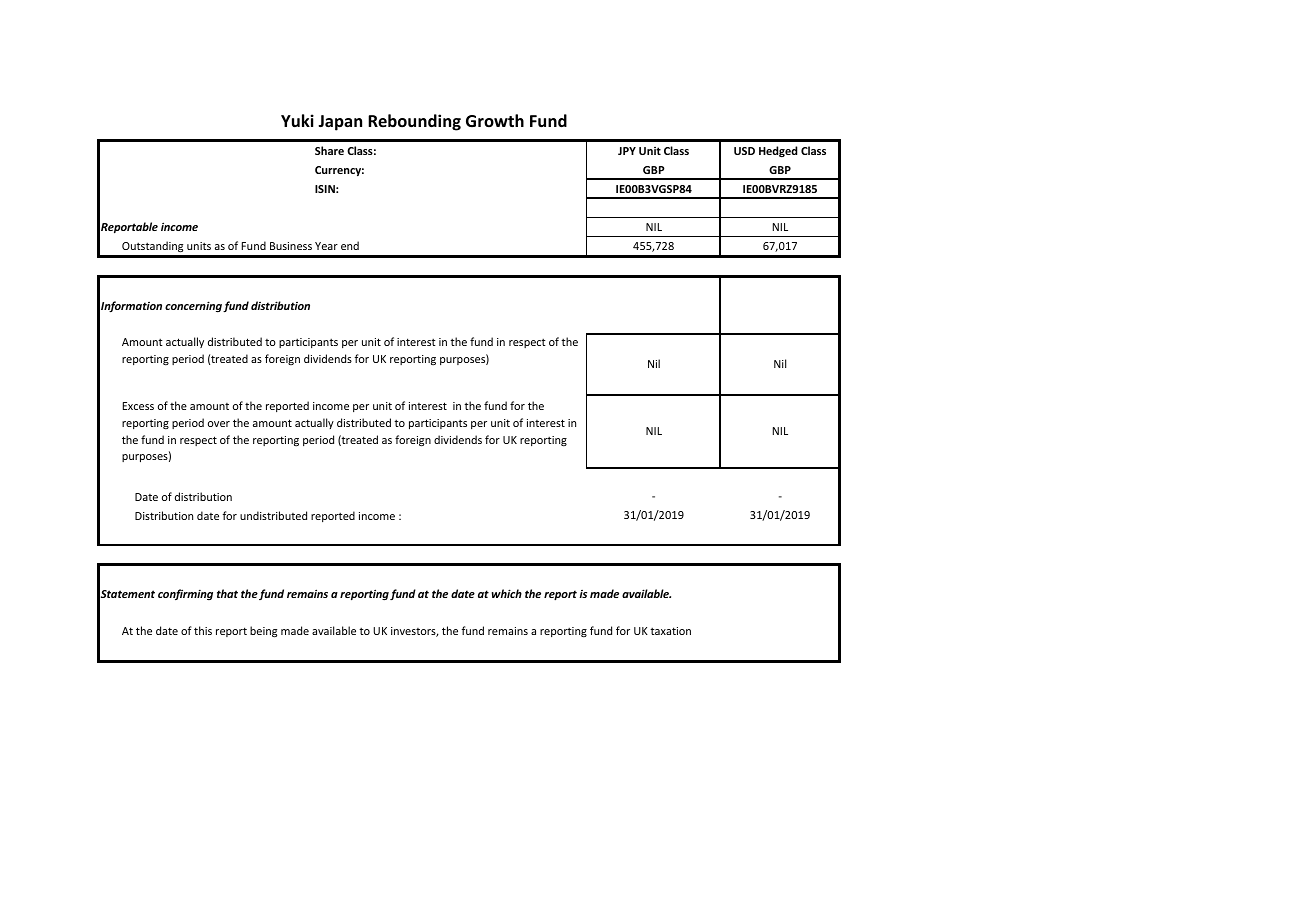 The width and height of the screenshot is (1308, 924). Describe the element at coordinates (138, 406) in the screenshot. I see `Excess` at that location.
